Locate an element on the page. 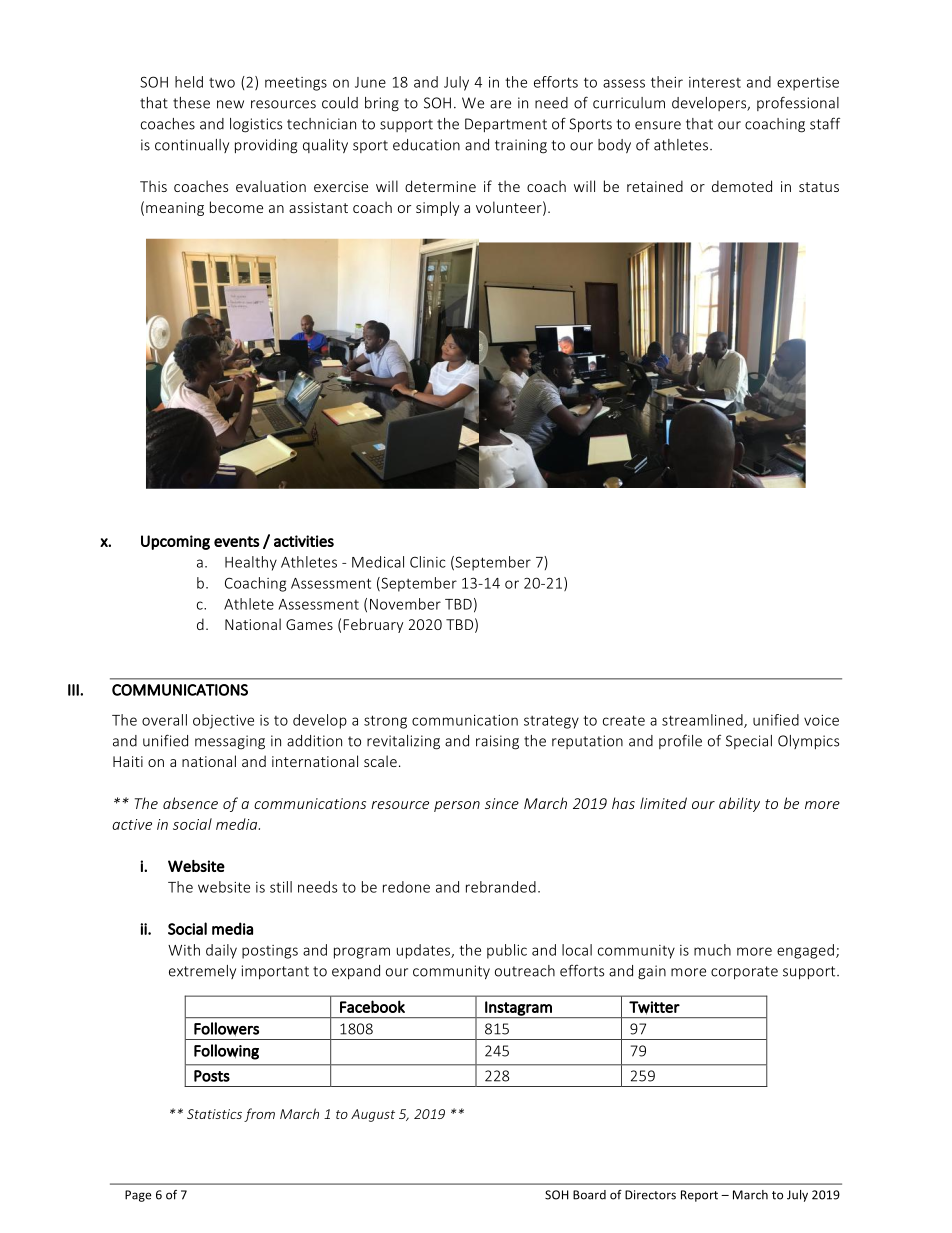  Page is located at coordinates (138, 1196).
